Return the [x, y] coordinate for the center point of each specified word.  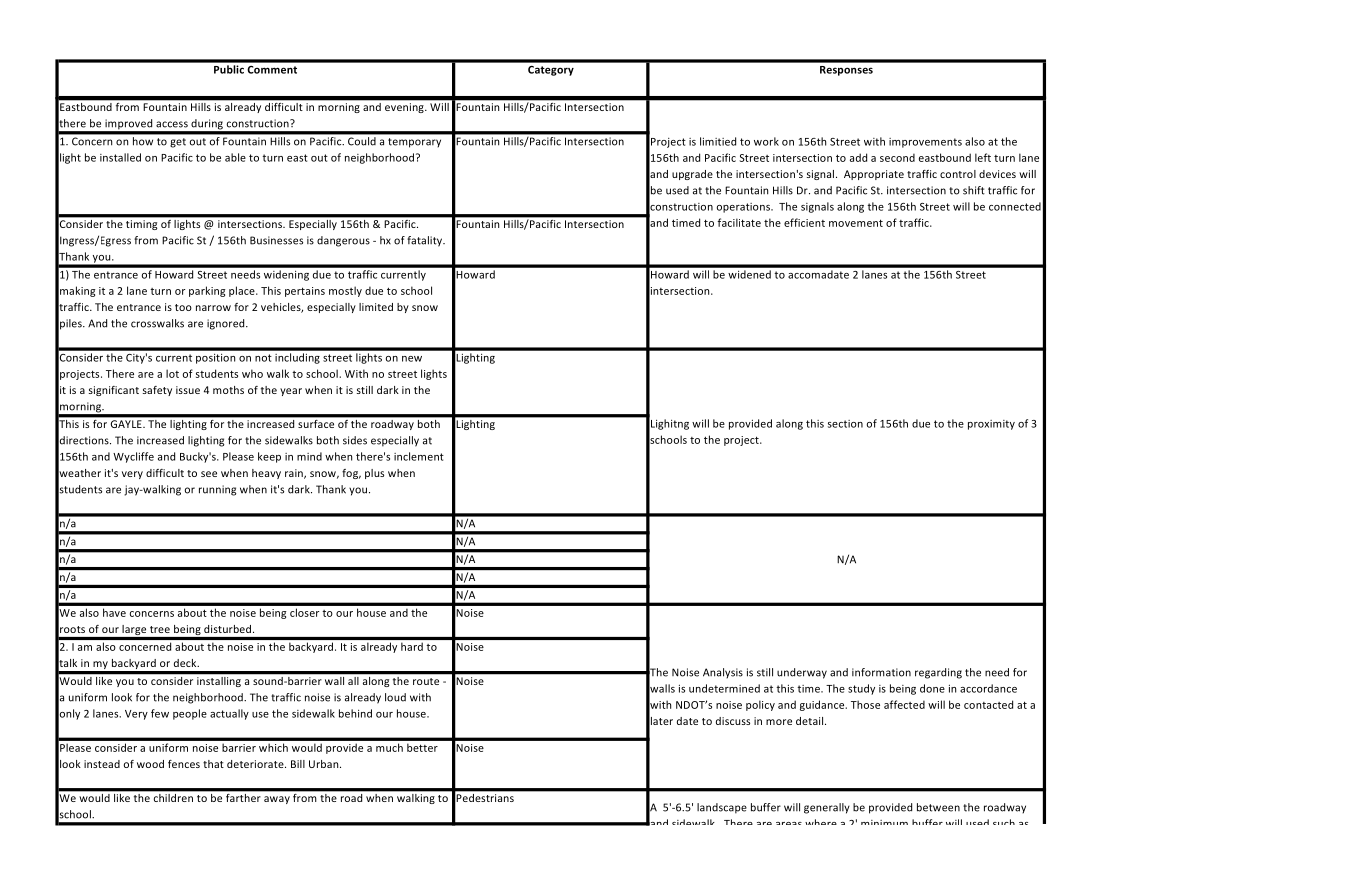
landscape [722, 808]
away [277, 800]
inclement [419, 456]
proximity [991, 425]
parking [207, 291]
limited [376, 307]
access [172, 124]
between [938, 807]
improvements [925, 143]
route [426, 681]
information [881, 672]
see [209, 474]
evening [405, 108]
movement [856, 223]
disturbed [229, 629]
